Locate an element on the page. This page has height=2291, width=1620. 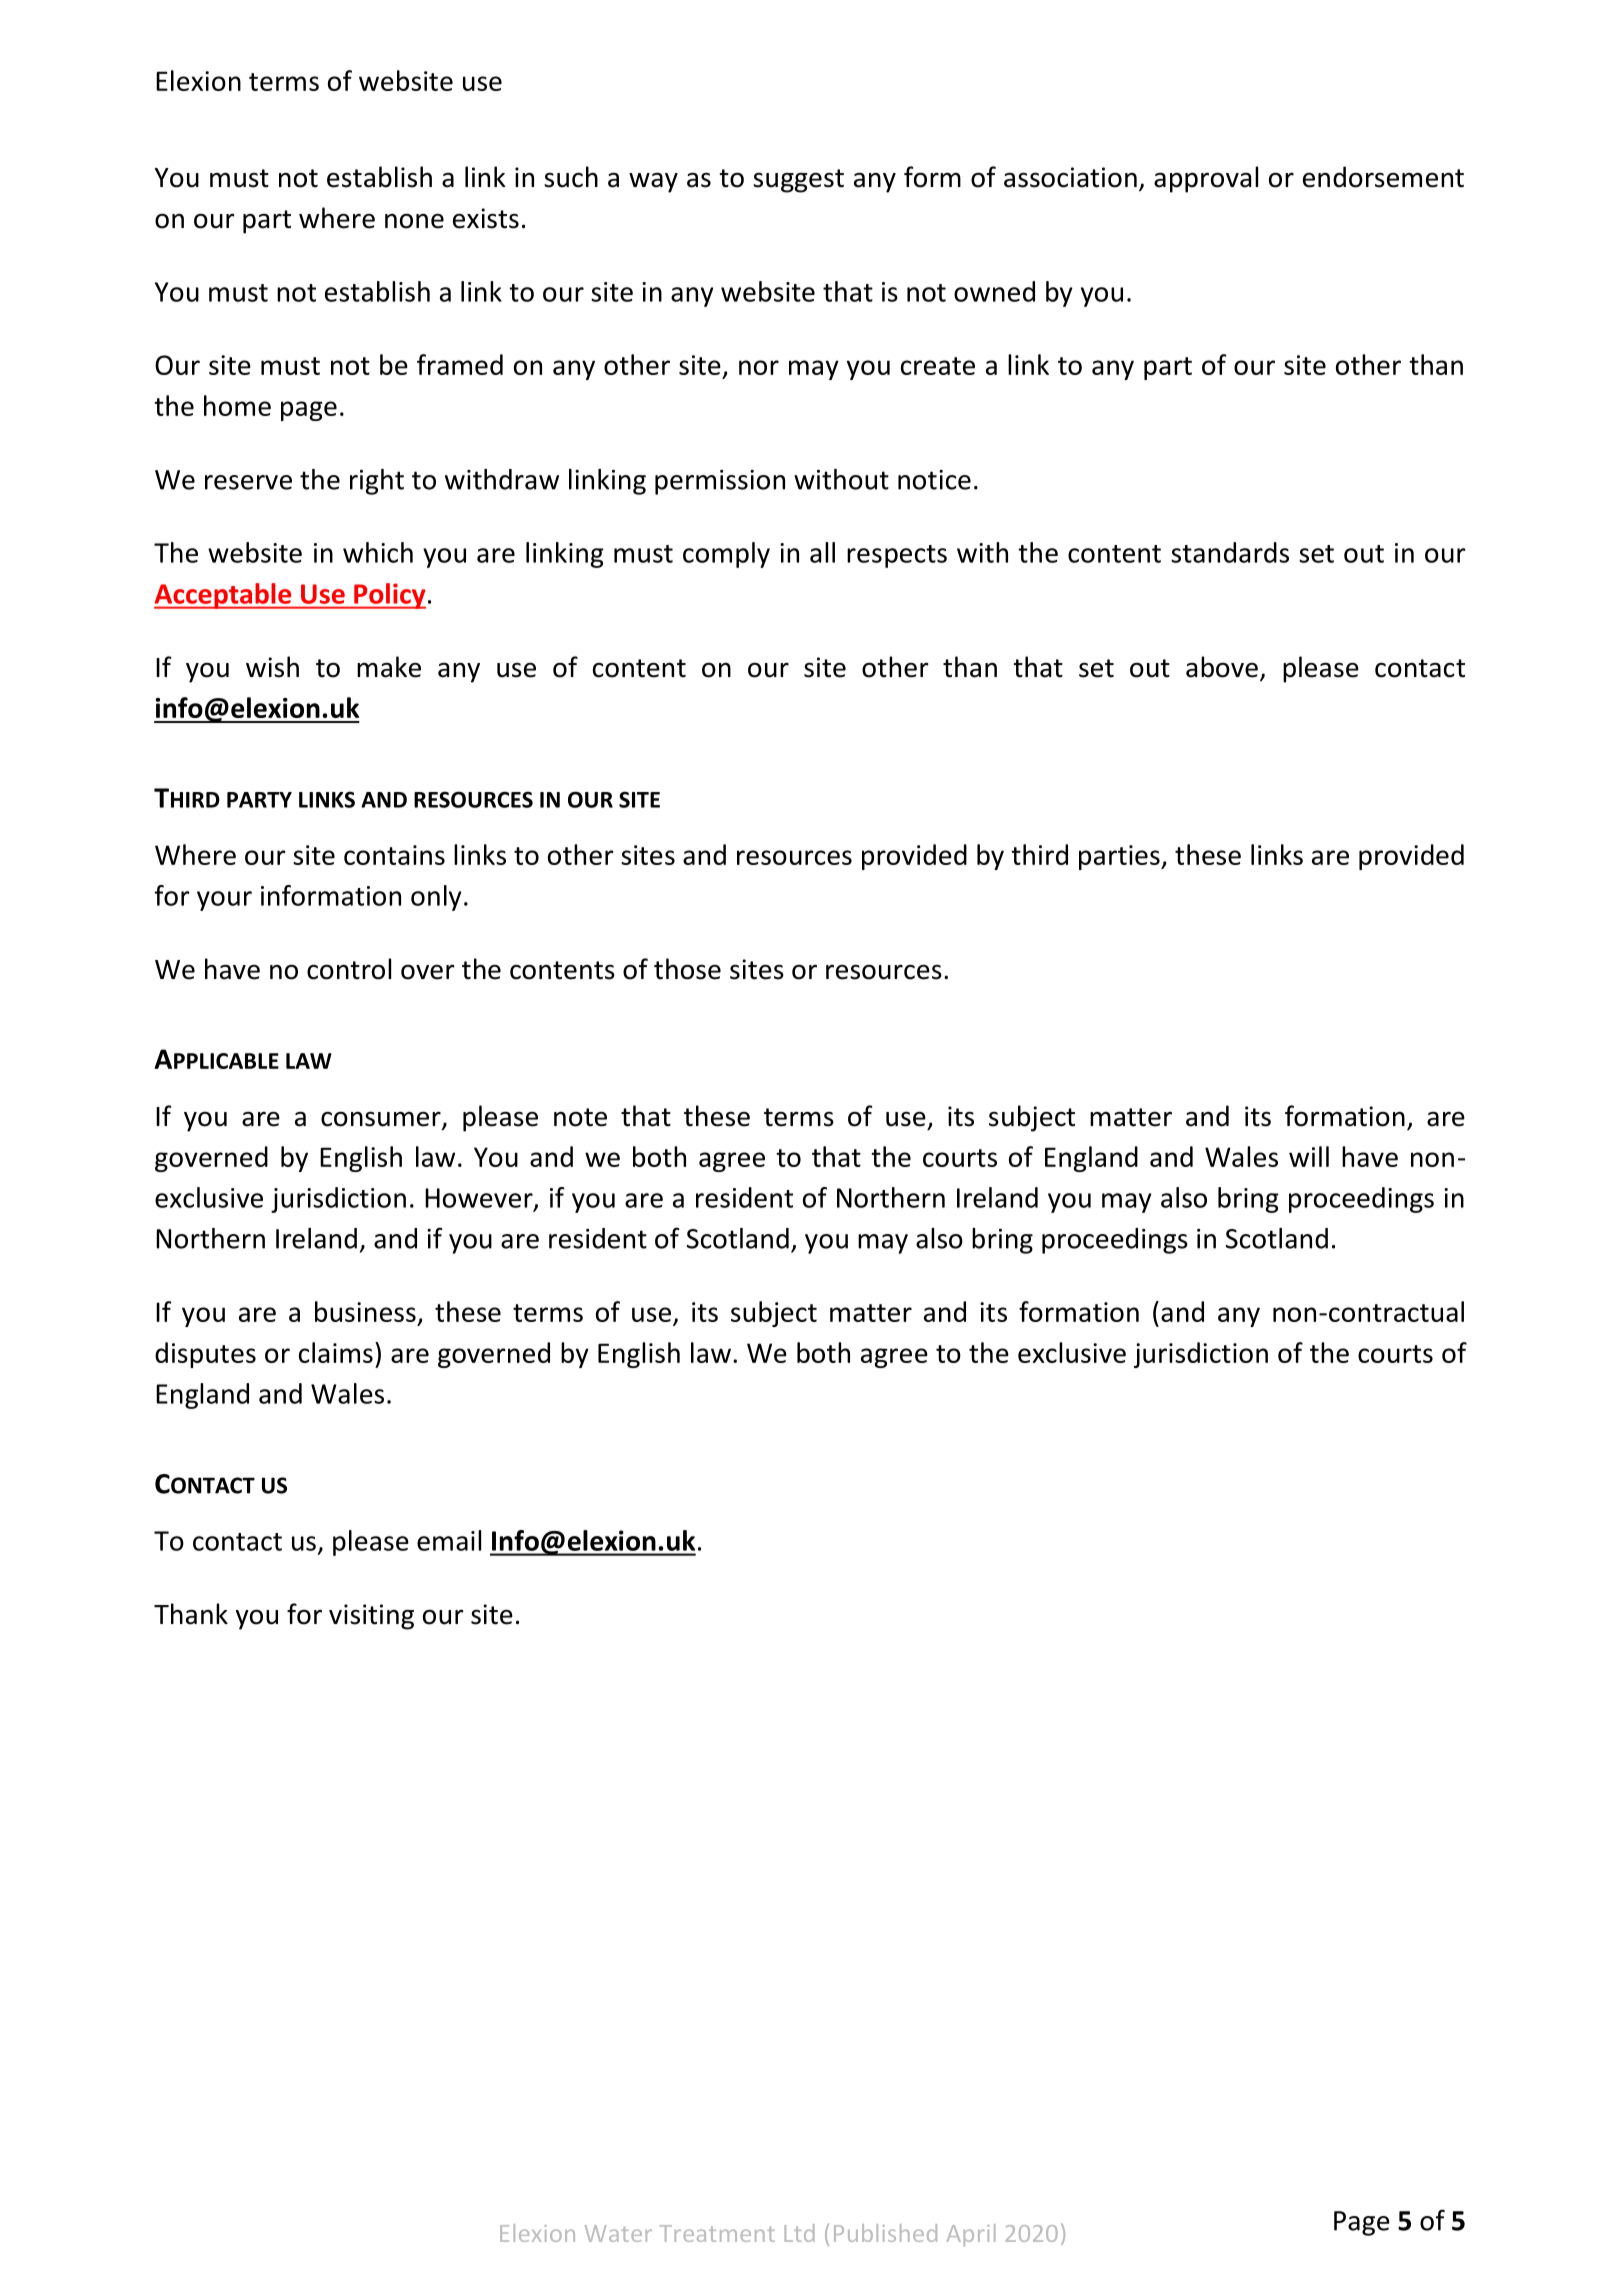
Ltd is located at coordinates (799, 2233).
